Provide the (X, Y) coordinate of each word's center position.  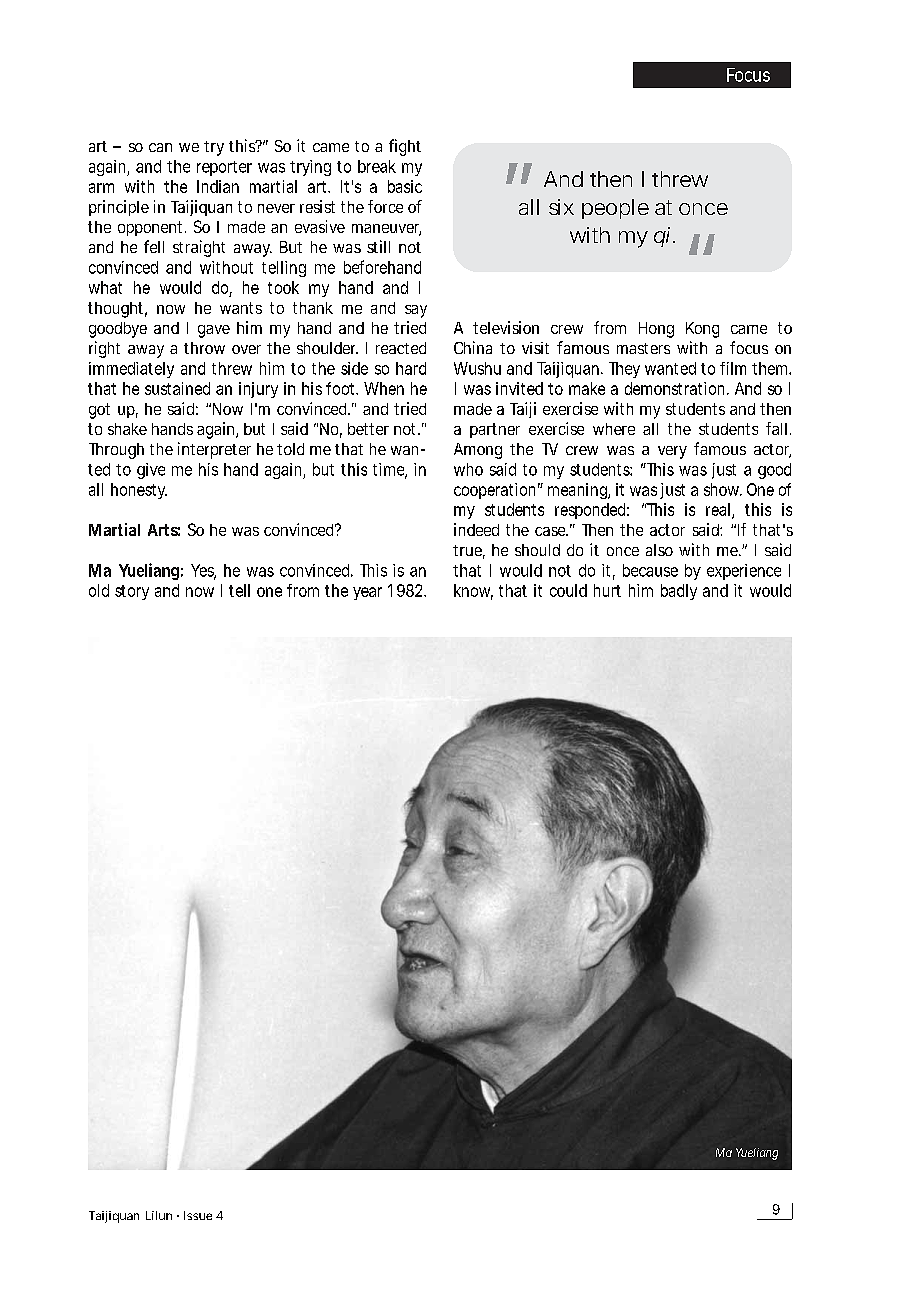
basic (405, 186)
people (615, 209)
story (132, 592)
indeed (476, 529)
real (718, 509)
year (367, 593)
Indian (218, 186)
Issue (198, 1215)
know (473, 591)
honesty (139, 491)
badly (679, 592)
